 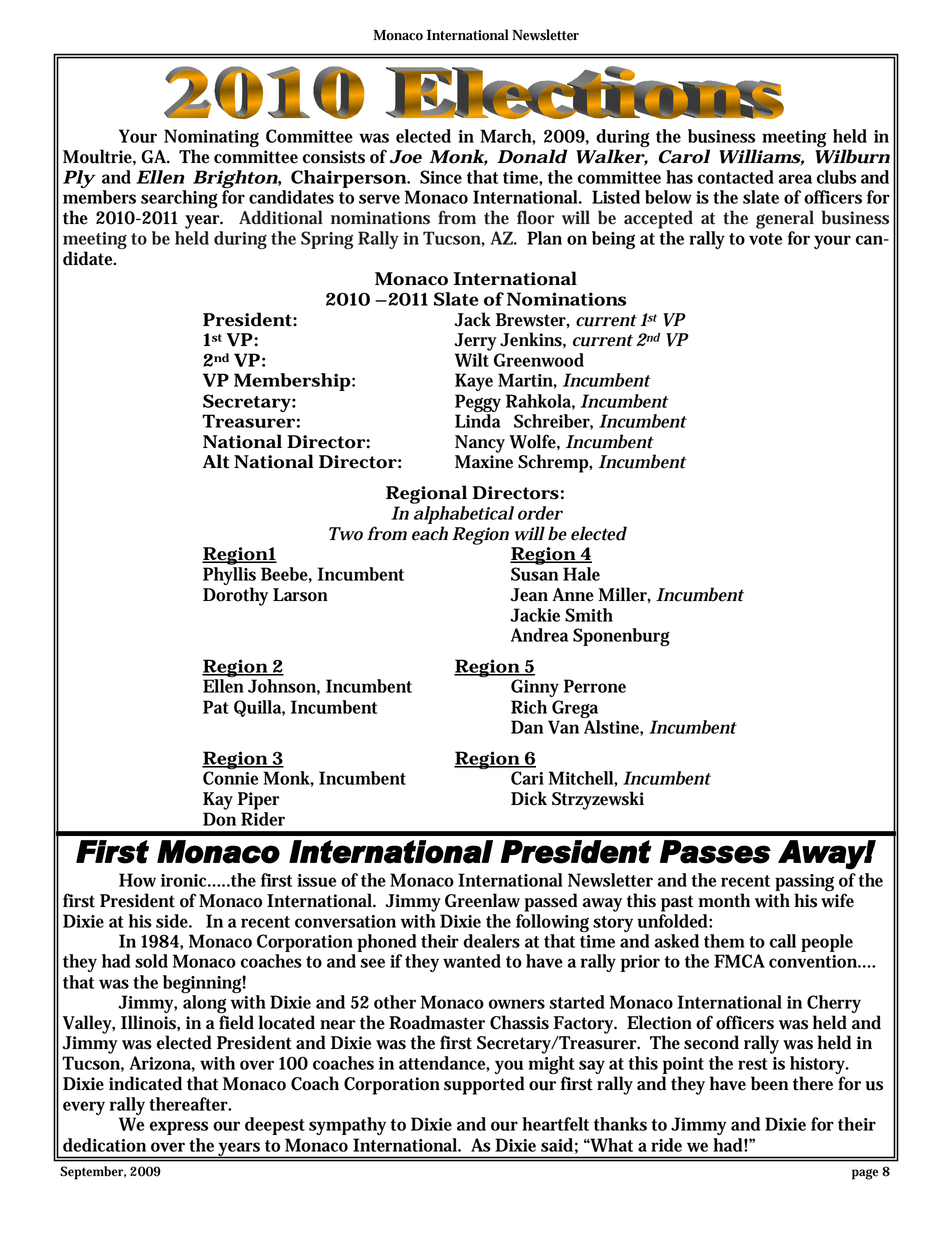 I want to click on Dorothy, so click(x=235, y=596).
